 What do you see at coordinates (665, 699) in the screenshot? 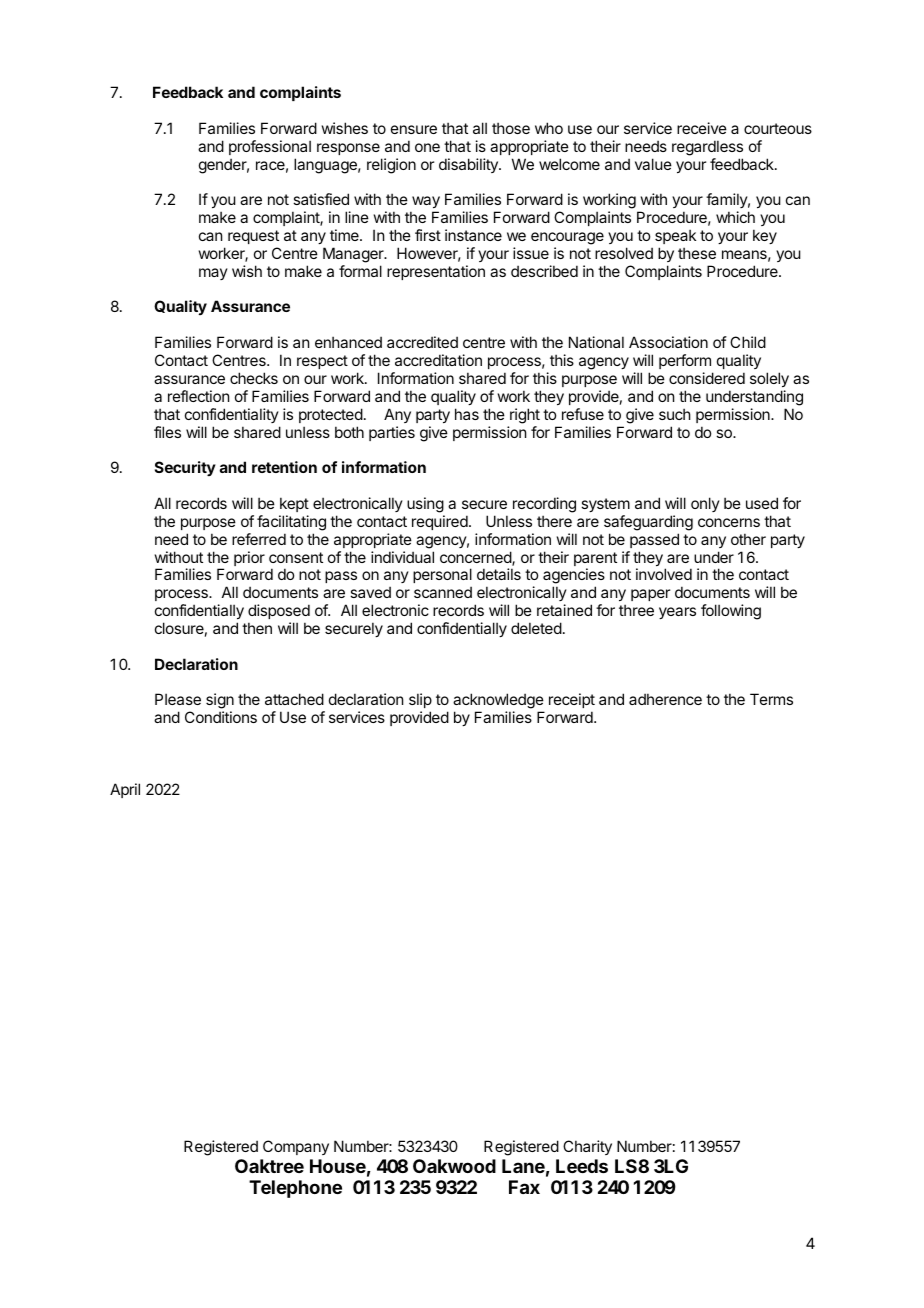
I see `adherence` at bounding box center [665, 699].
